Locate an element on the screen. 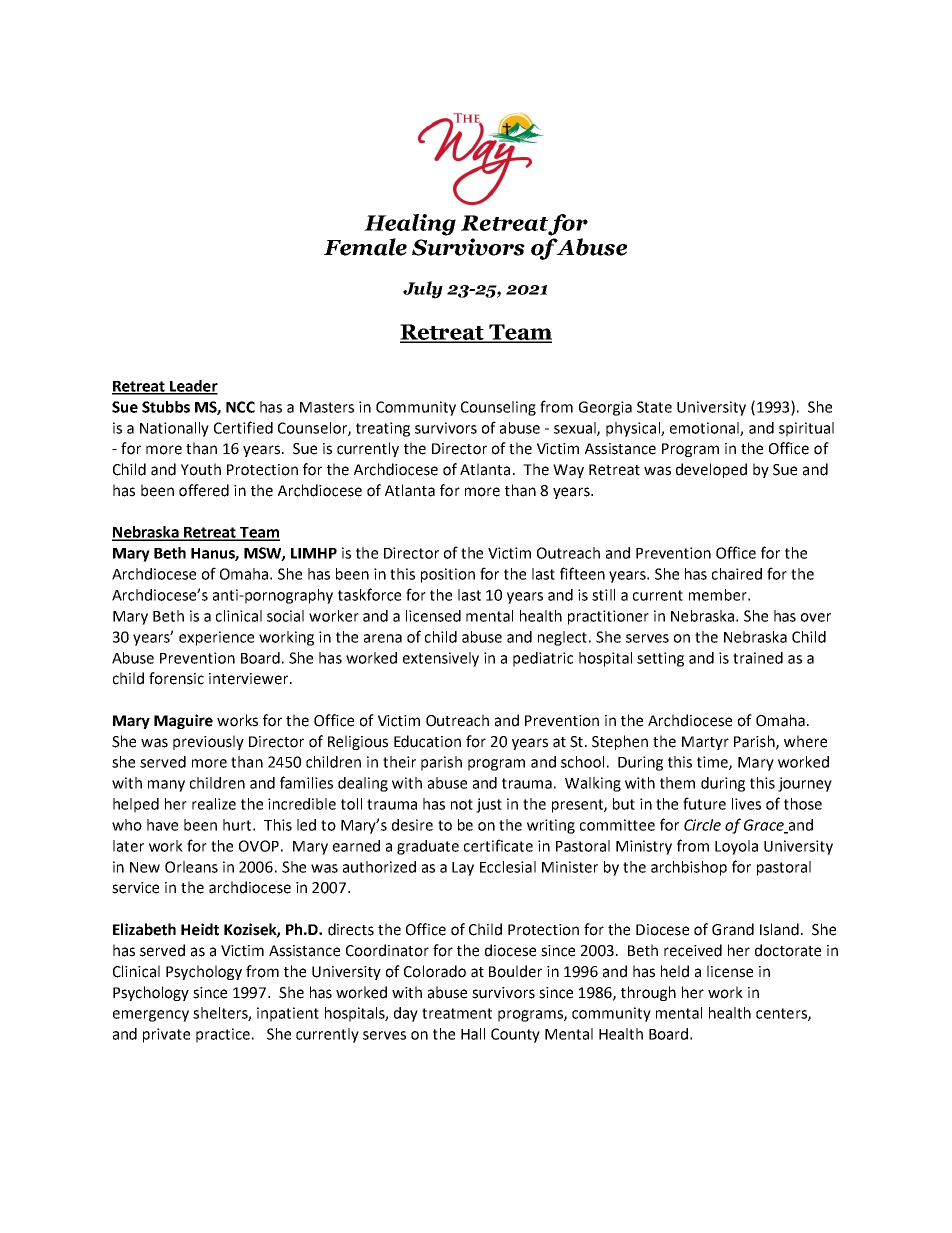 This screenshot has width=952, height=1233. Healing is located at coordinates (410, 225).
